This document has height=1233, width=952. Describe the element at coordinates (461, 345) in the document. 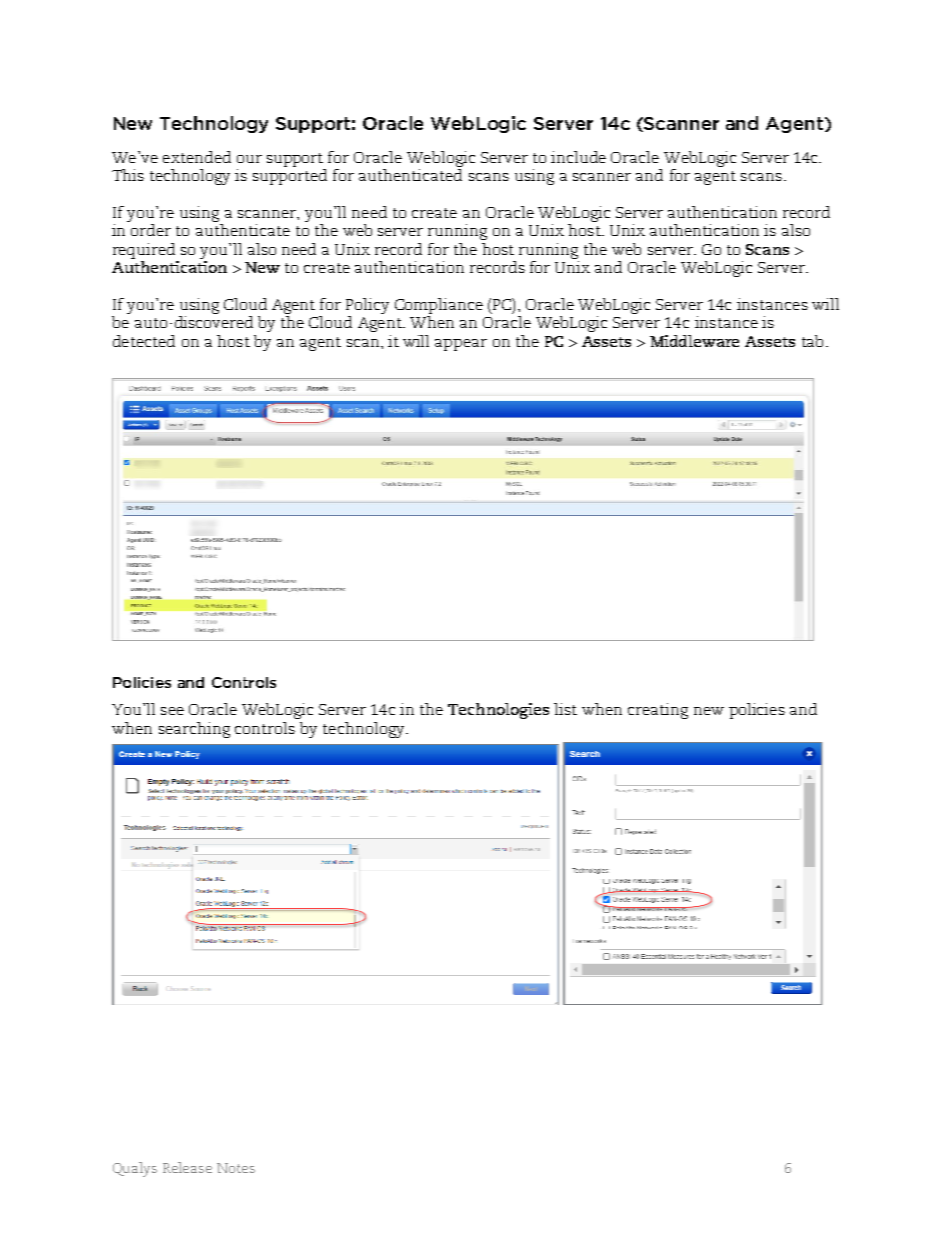

I see `appear` at that location.
